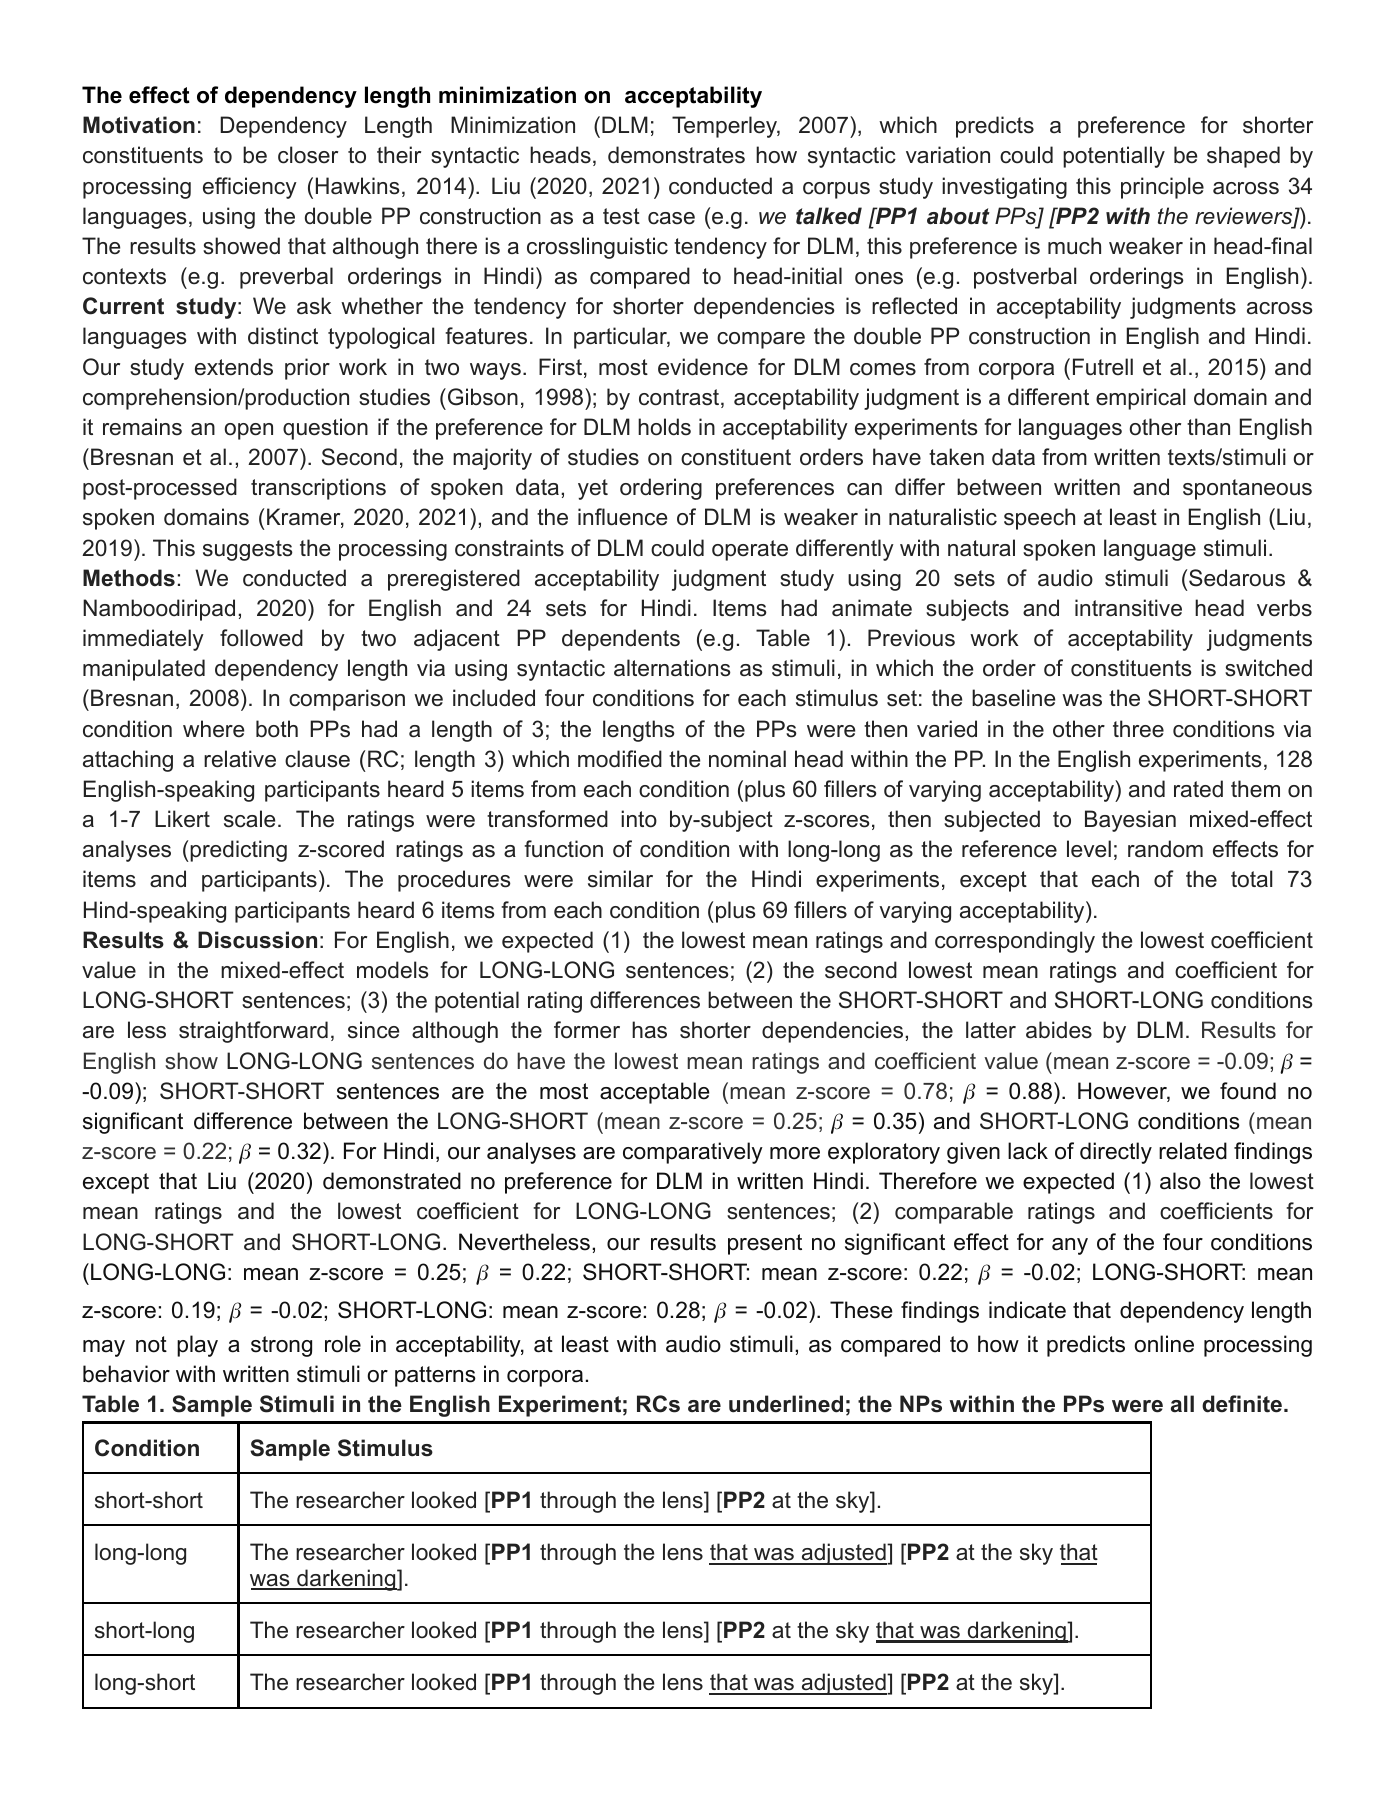 Image resolution: width=1396 pixels, height=1807 pixels. What do you see at coordinates (281, 1346) in the screenshot?
I see `strong` at bounding box center [281, 1346].
